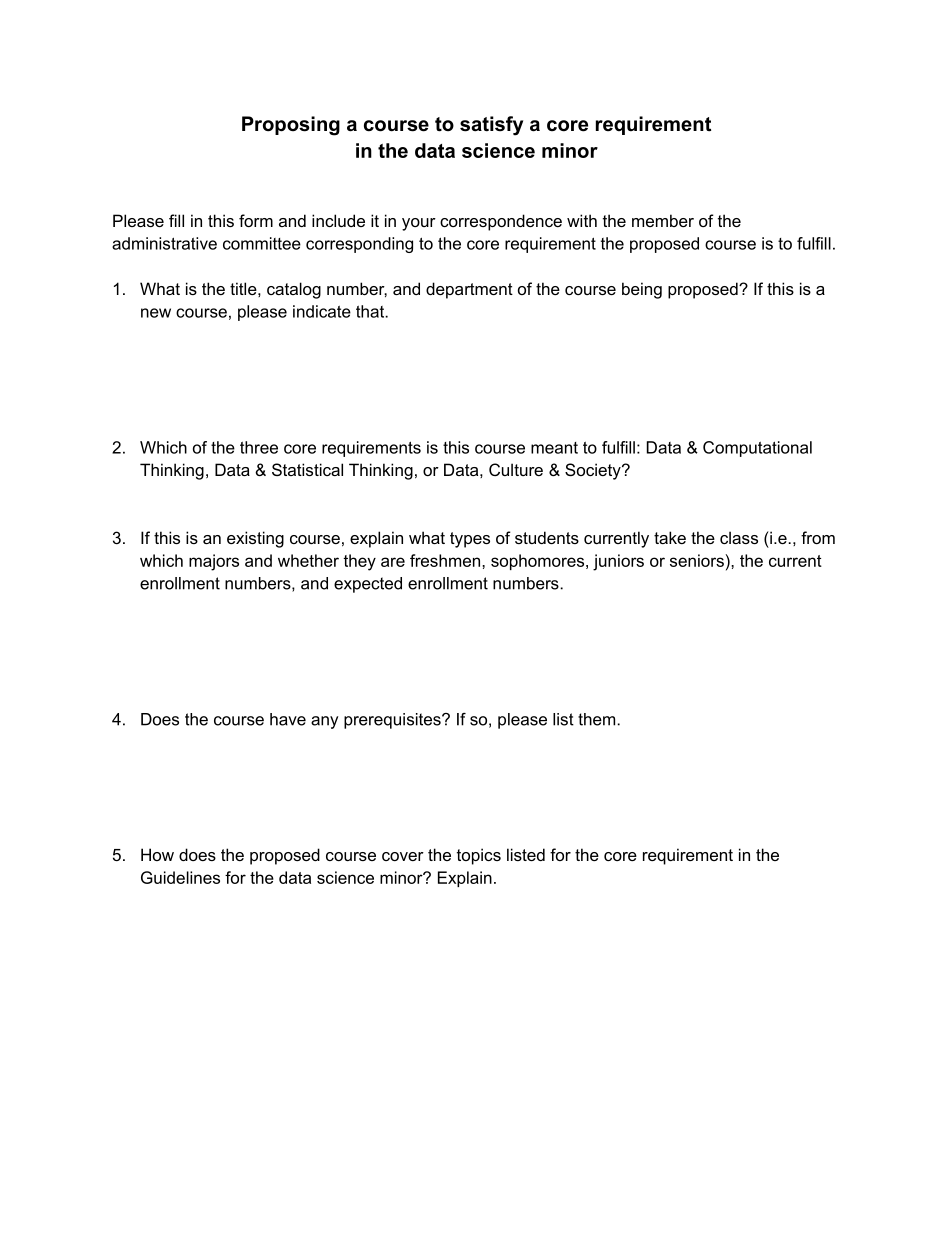 This screenshot has height=1233, width=952. What do you see at coordinates (180, 877) in the screenshot?
I see `Guidelines` at bounding box center [180, 877].
